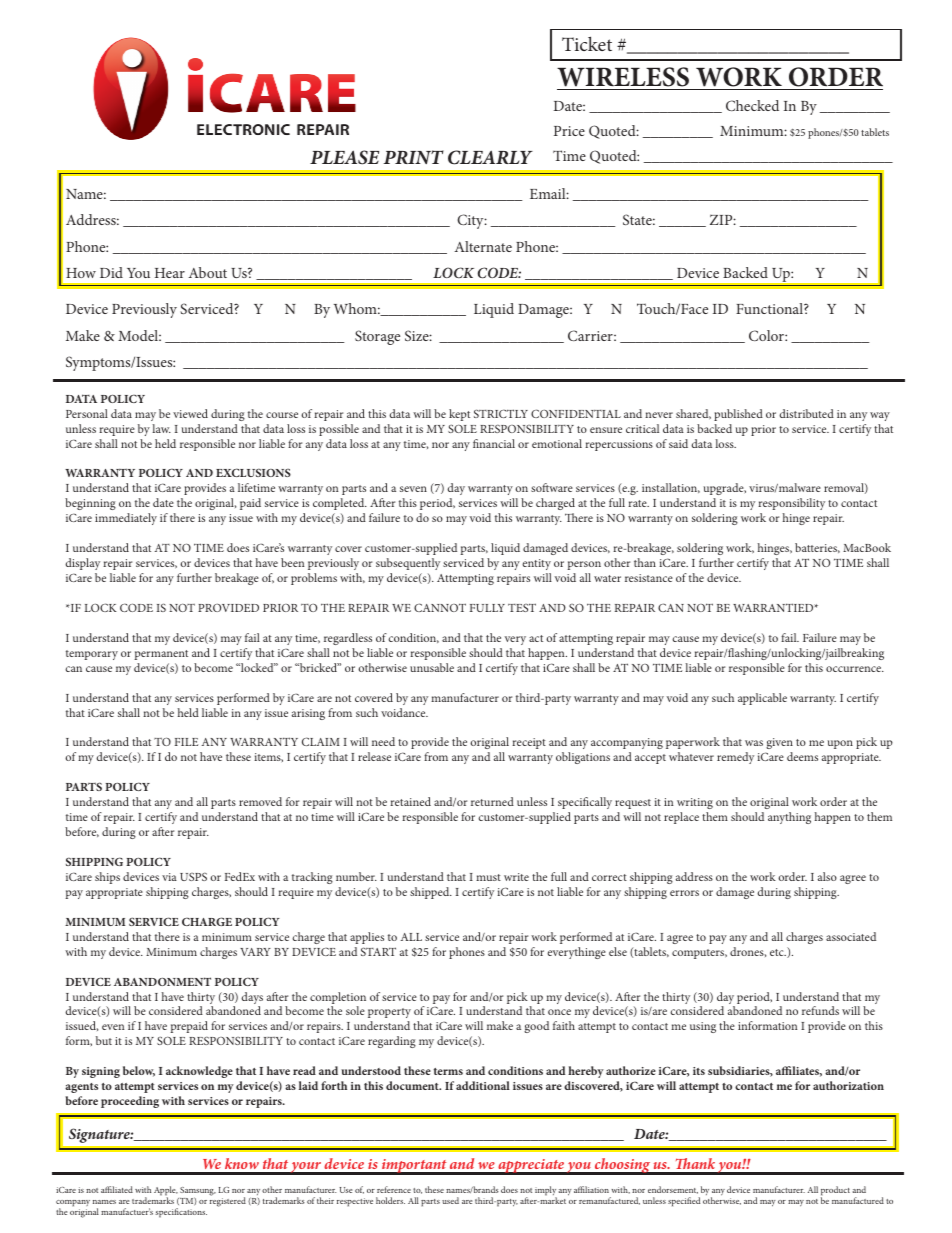 This screenshot has width=952, height=1233. Describe the element at coordinates (161, 428) in the screenshot. I see `law` at that location.
